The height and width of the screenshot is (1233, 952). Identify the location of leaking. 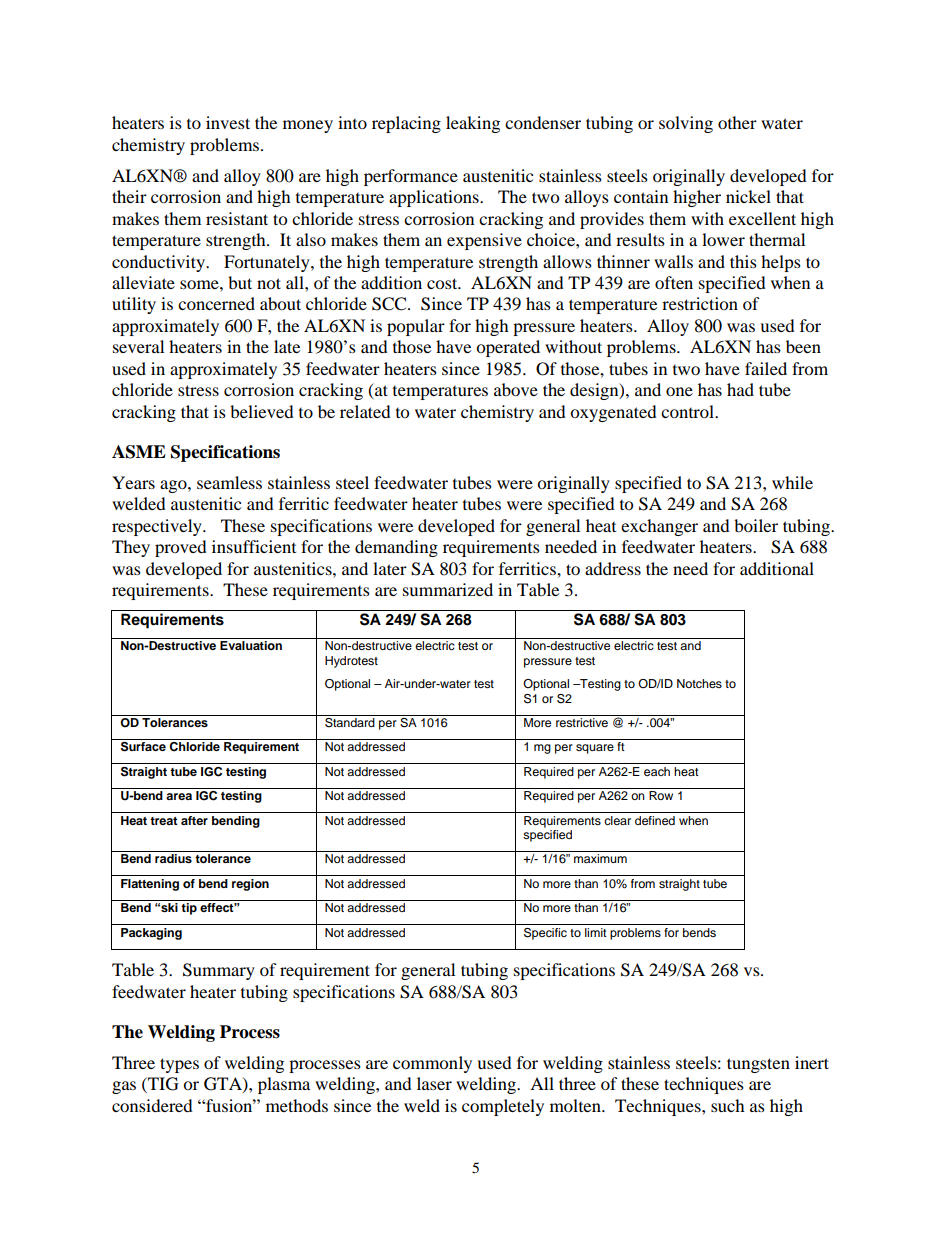
(473, 124).
